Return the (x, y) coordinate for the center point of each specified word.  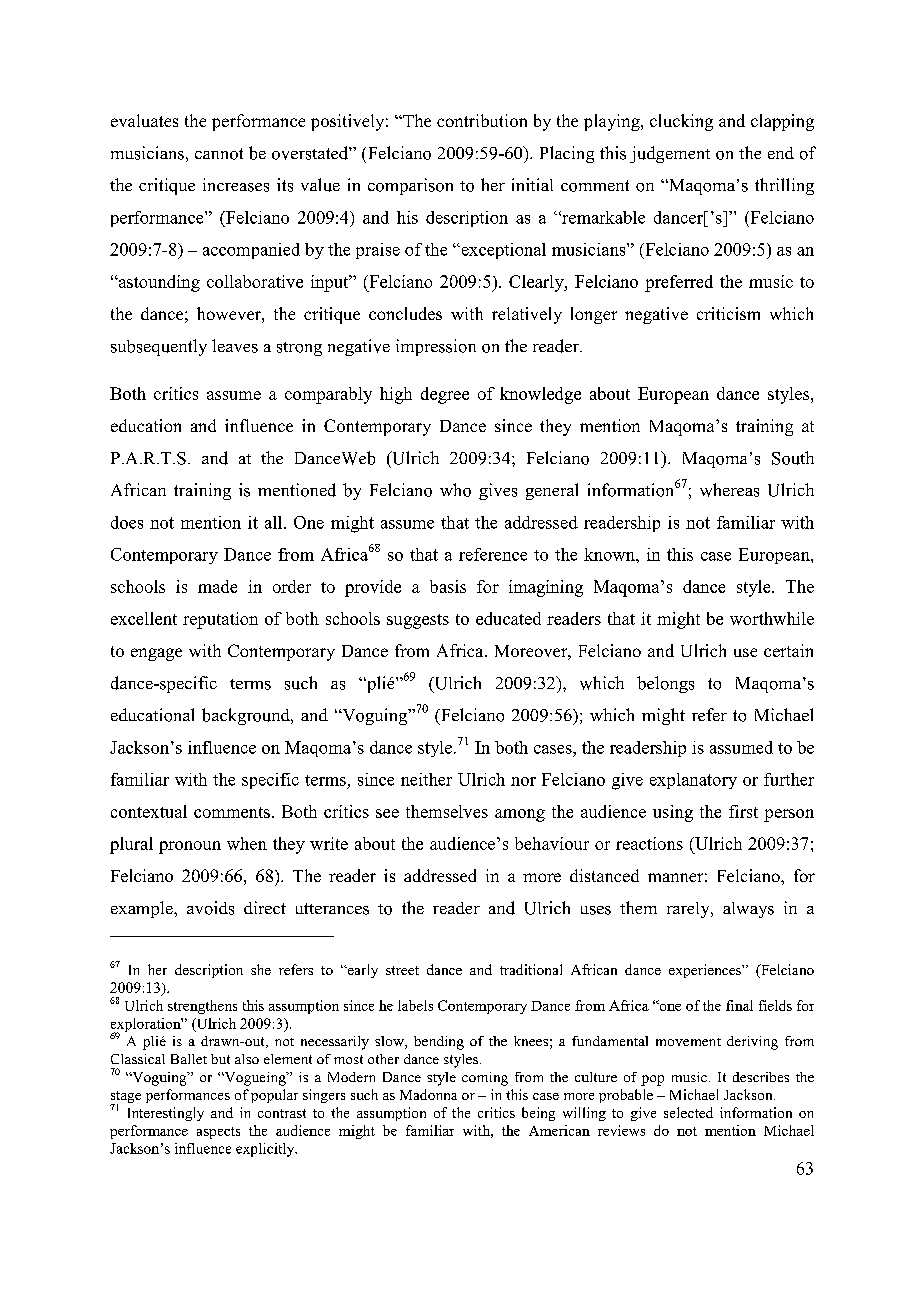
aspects (218, 1133)
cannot (219, 154)
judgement (670, 154)
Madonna (428, 1094)
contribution (482, 120)
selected (688, 1112)
